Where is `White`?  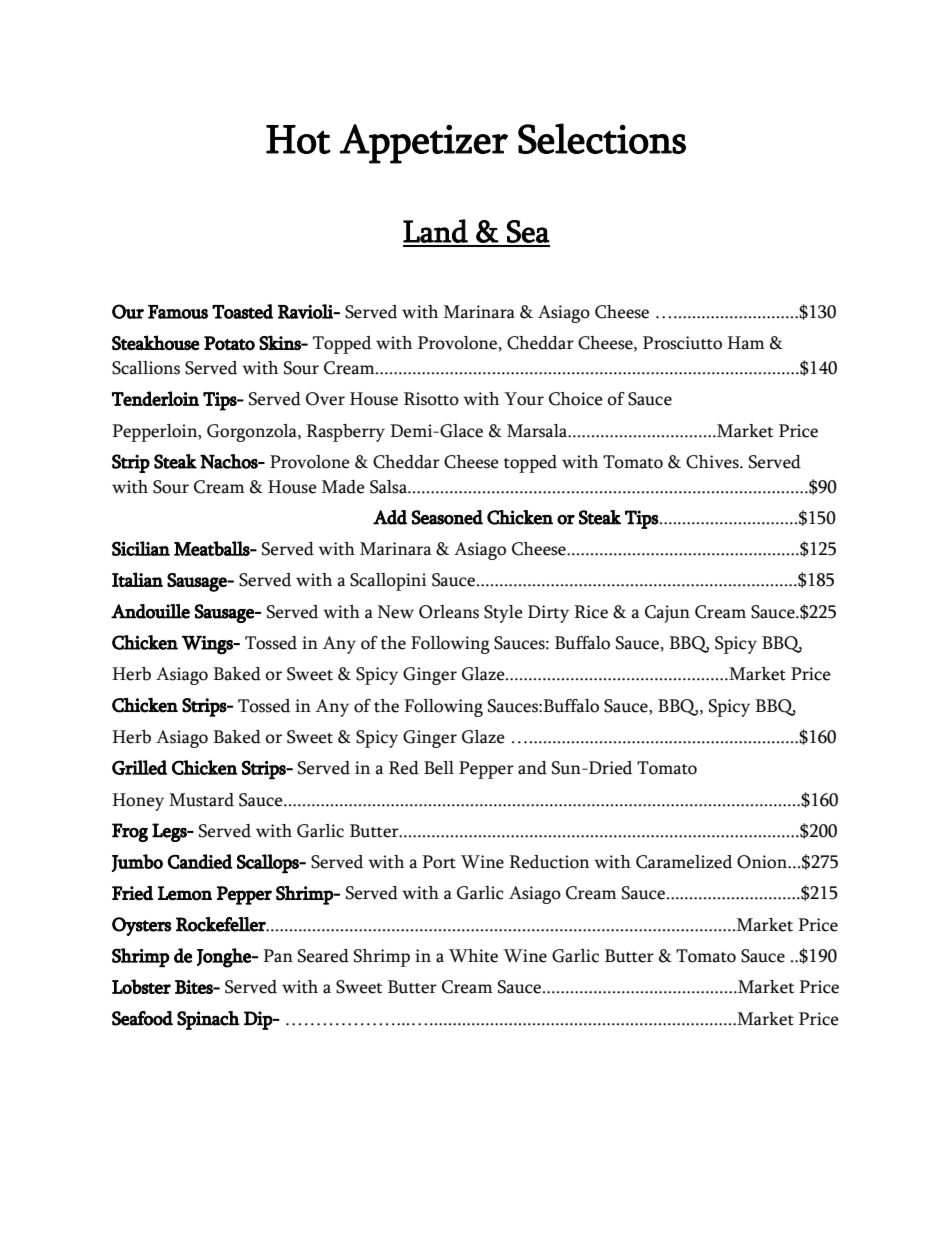
White is located at coordinates (473, 956).
